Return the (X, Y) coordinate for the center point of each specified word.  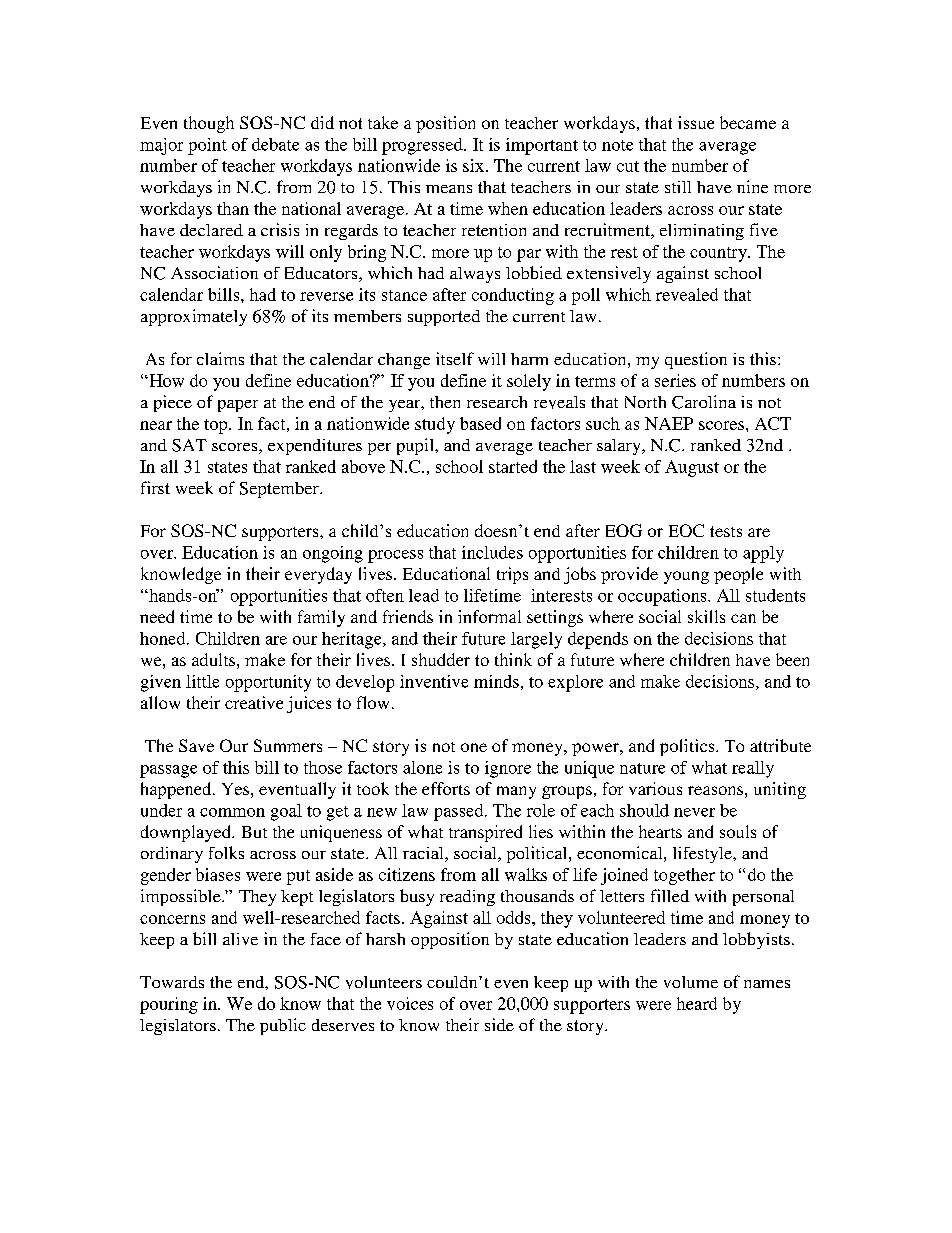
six (473, 165)
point (207, 146)
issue (696, 122)
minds (496, 681)
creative (254, 702)
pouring (169, 1005)
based (480, 423)
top (217, 426)
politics (688, 747)
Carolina (704, 402)
